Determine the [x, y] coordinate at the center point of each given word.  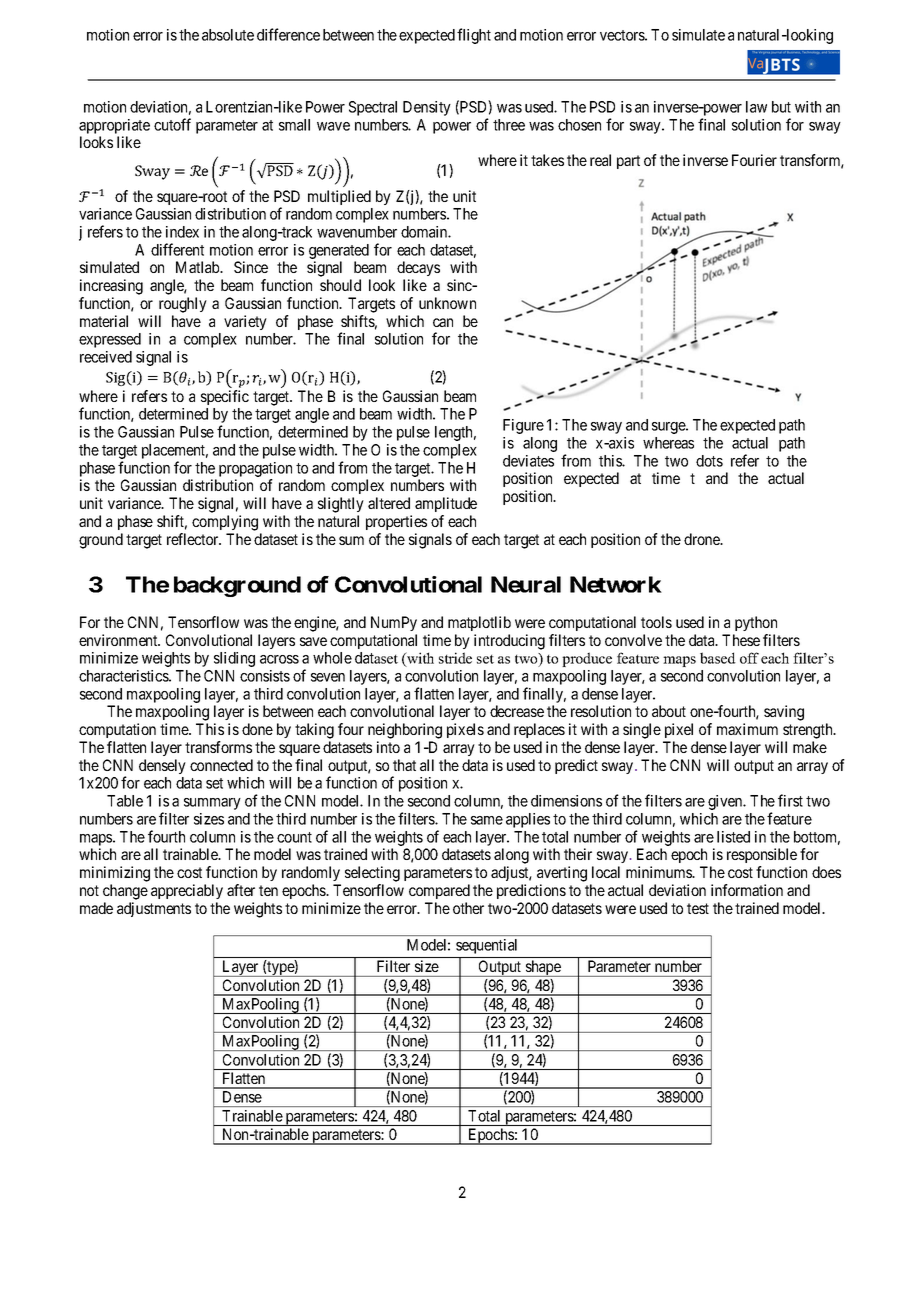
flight [474, 36]
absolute [228, 35]
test [698, 908]
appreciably [187, 891]
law [756, 107]
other [468, 908]
